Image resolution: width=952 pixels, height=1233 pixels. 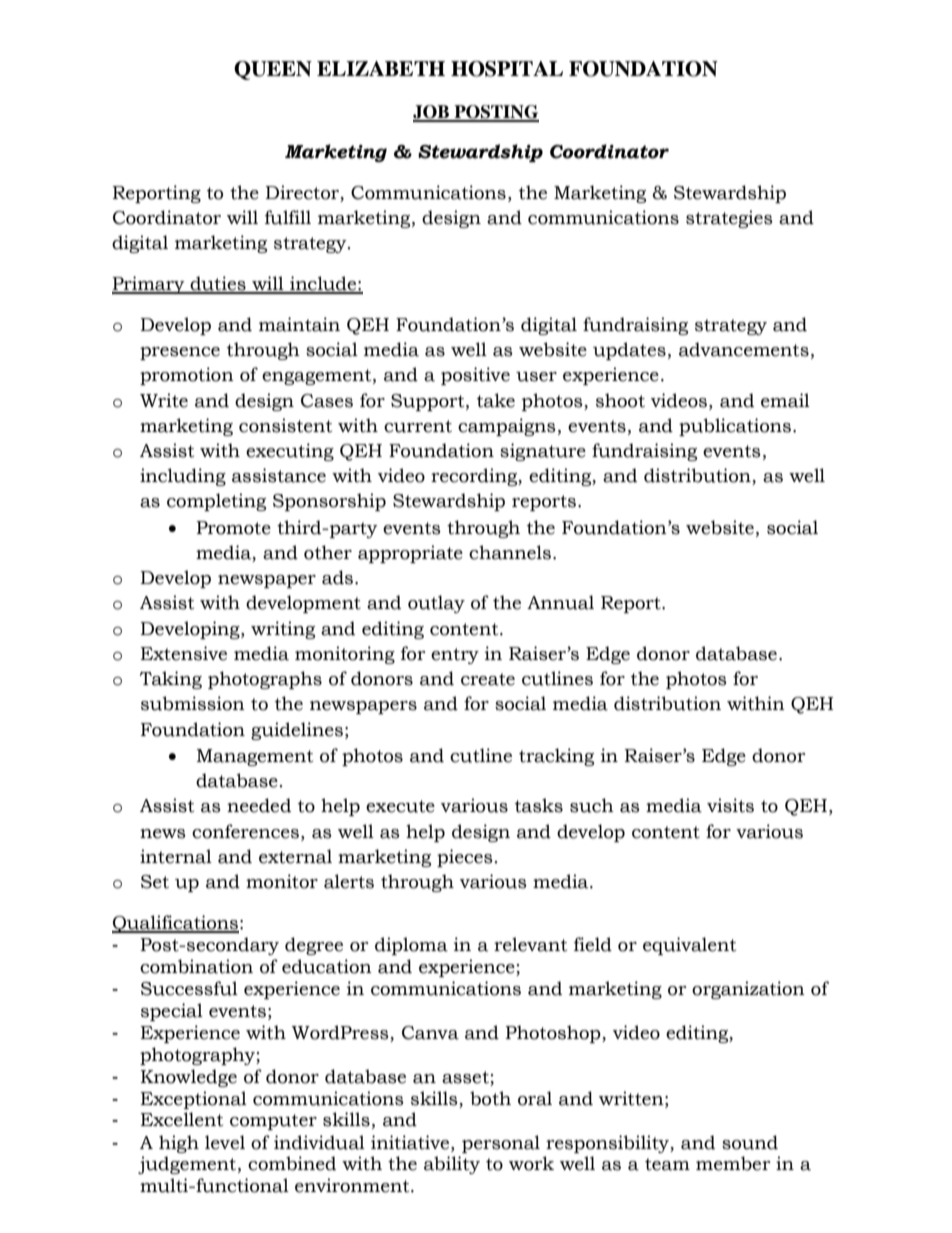 I want to click on strategies, so click(x=729, y=219).
